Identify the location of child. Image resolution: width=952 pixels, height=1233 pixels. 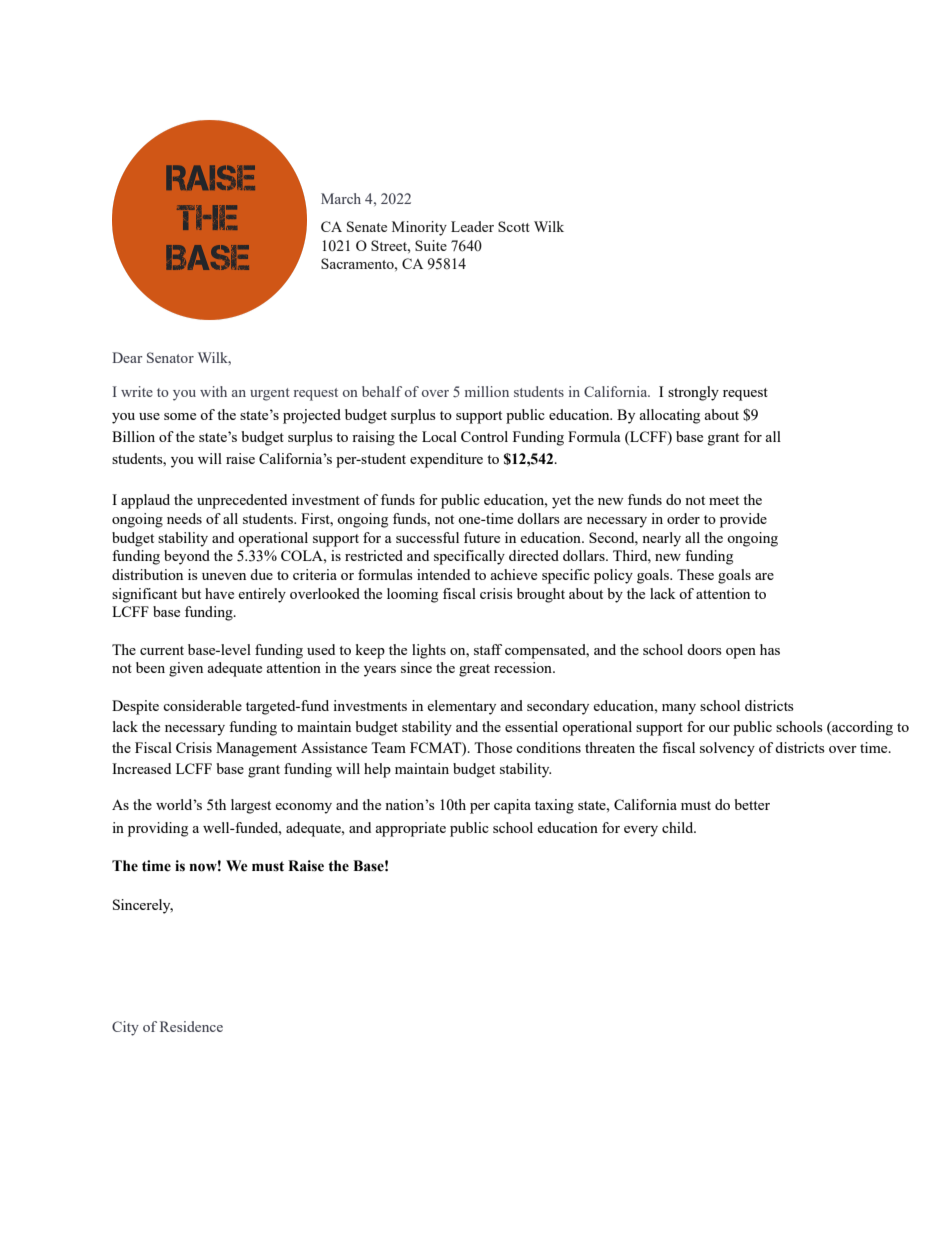
(679, 827).
